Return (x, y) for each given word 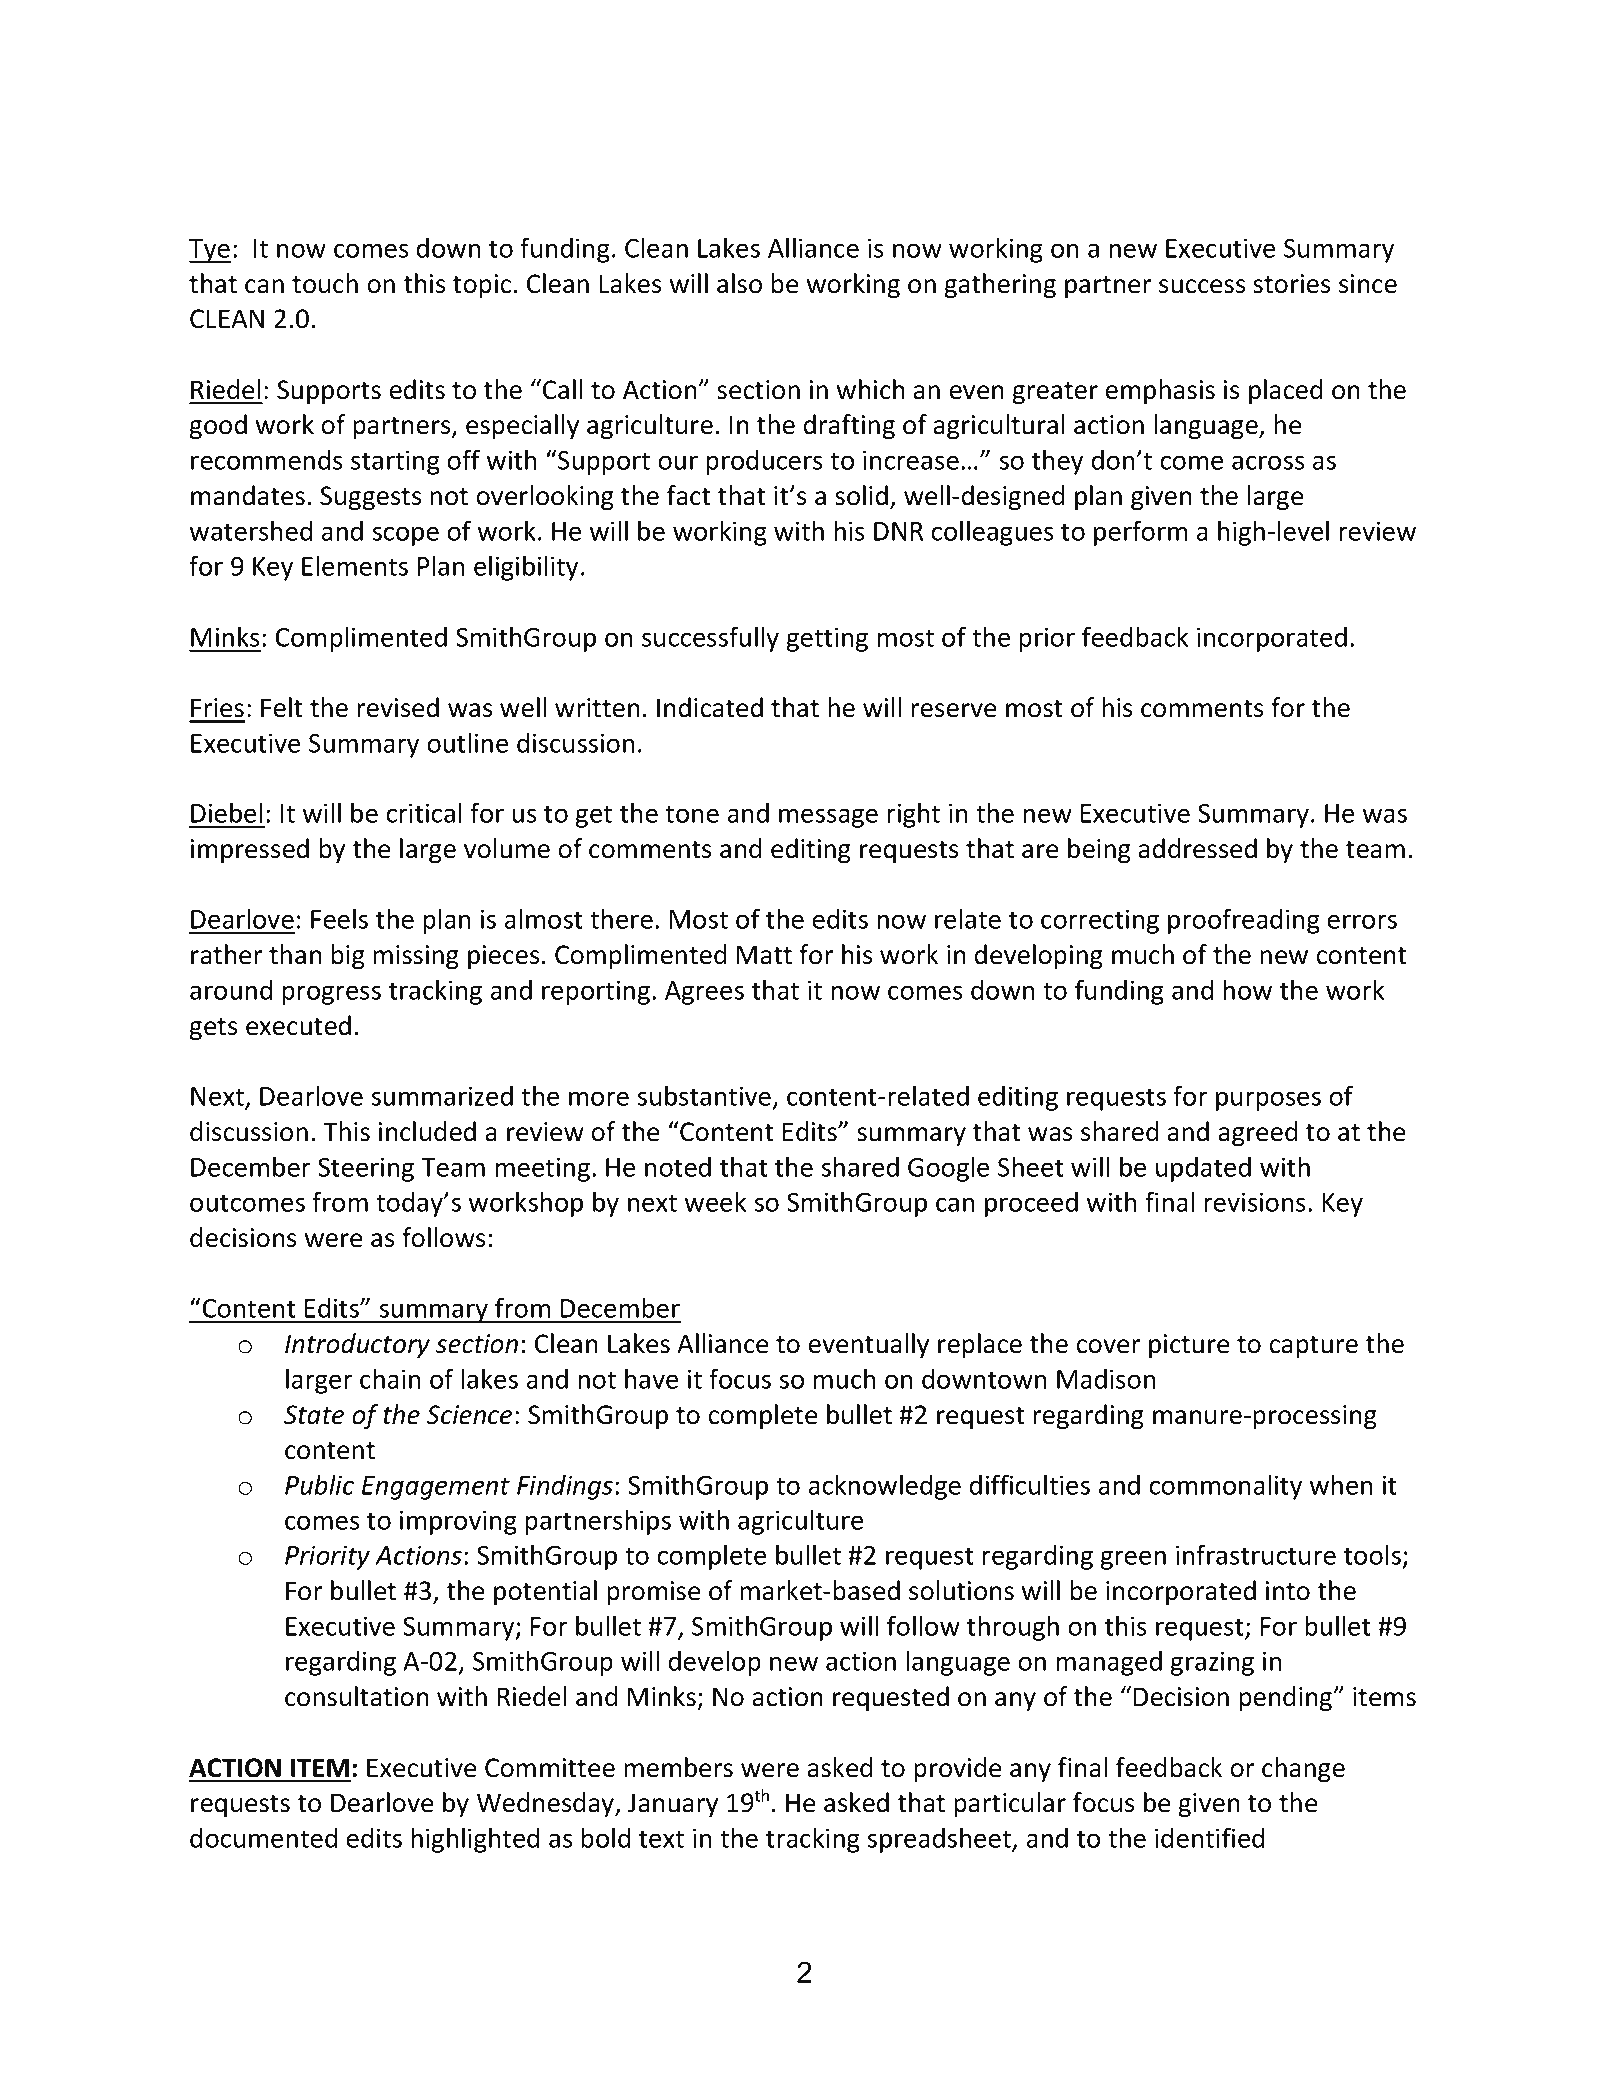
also (739, 283)
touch (325, 283)
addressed (1198, 848)
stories (1291, 284)
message (828, 818)
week (715, 1201)
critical (423, 812)
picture (1189, 1346)
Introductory (357, 1345)
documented (263, 1838)
